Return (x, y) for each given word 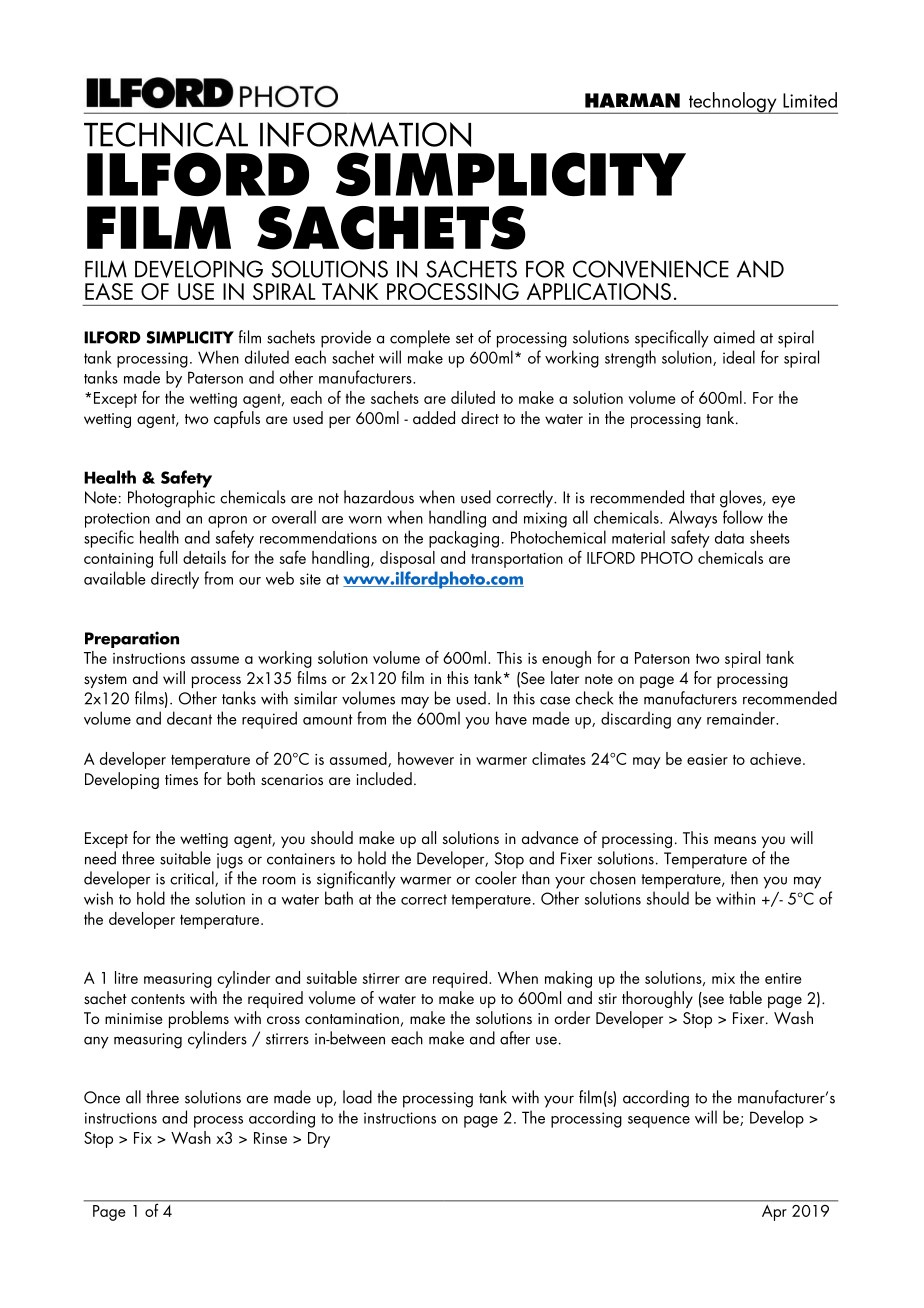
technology (733, 103)
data (729, 537)
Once (102, 1097)
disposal (407, 559)
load (357, 1097)
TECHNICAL (166, 134)
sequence (659, 1122)
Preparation (132, 639)
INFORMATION (365, 134)
